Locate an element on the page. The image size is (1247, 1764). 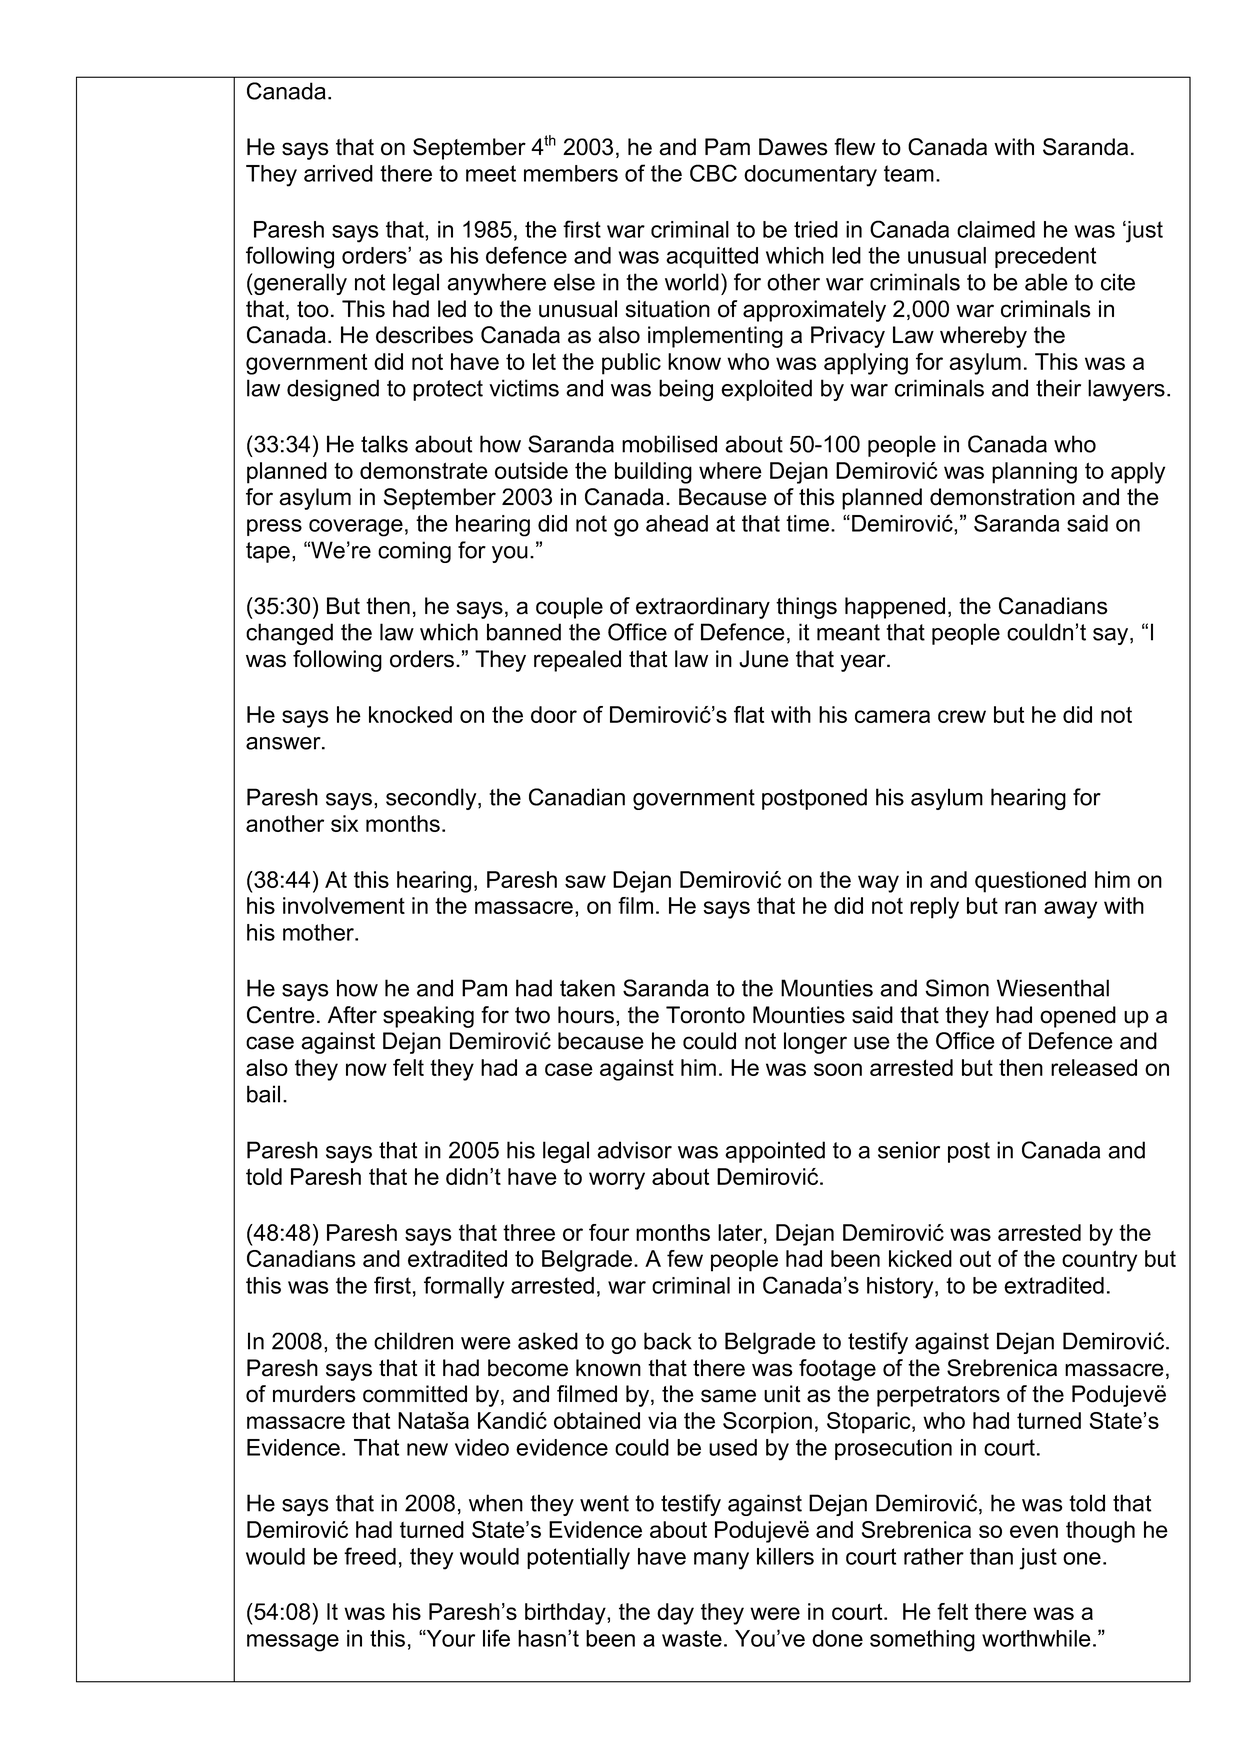
released is located at coordinates (1094, 1067).
